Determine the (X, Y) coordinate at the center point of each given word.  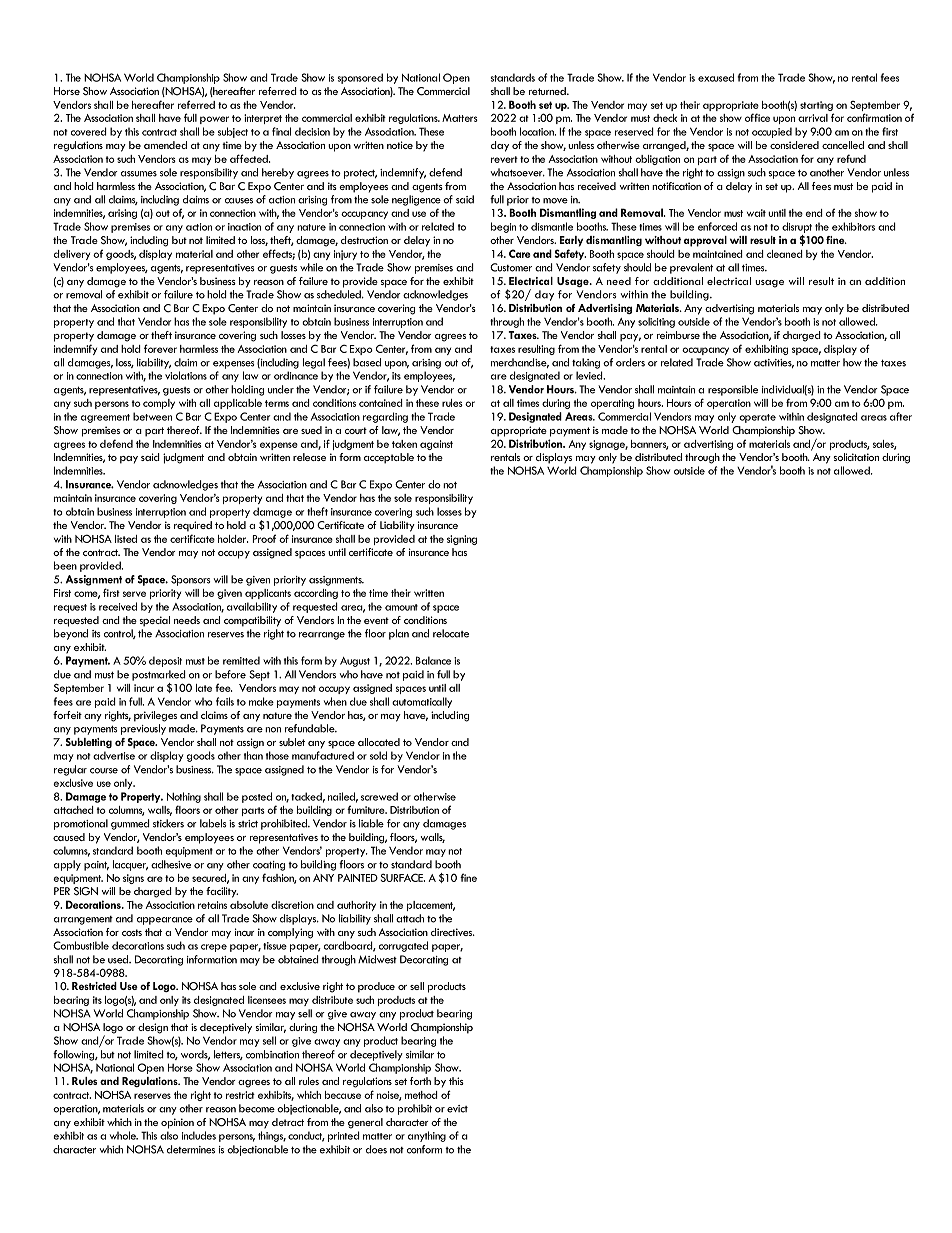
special (154, 621)
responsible (733, 390)
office (757, 117)
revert (504, 159)
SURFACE (402, 877)
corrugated (403, 946)
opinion (177, 1123)
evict (457, 1109)
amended (165, 145)
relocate (451, 633)
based (367, 362)
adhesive (171, 864)
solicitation (856, 457)
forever (160, 348)
